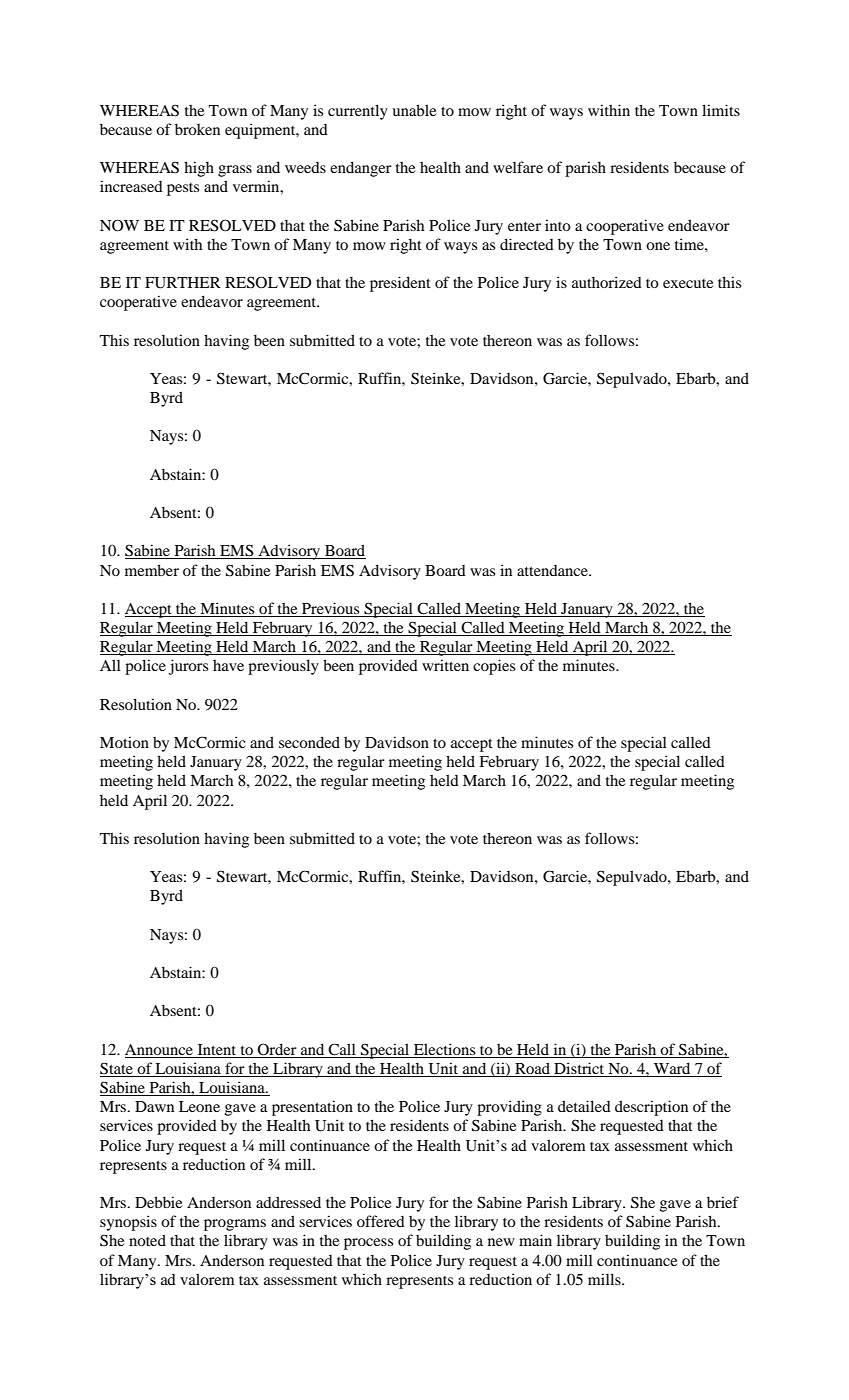 This screenshot has width=849, height=1400. What do you see at coordinates (721, 110) in the screenshot?
I see `limits` at bounding box center [721, 110].
